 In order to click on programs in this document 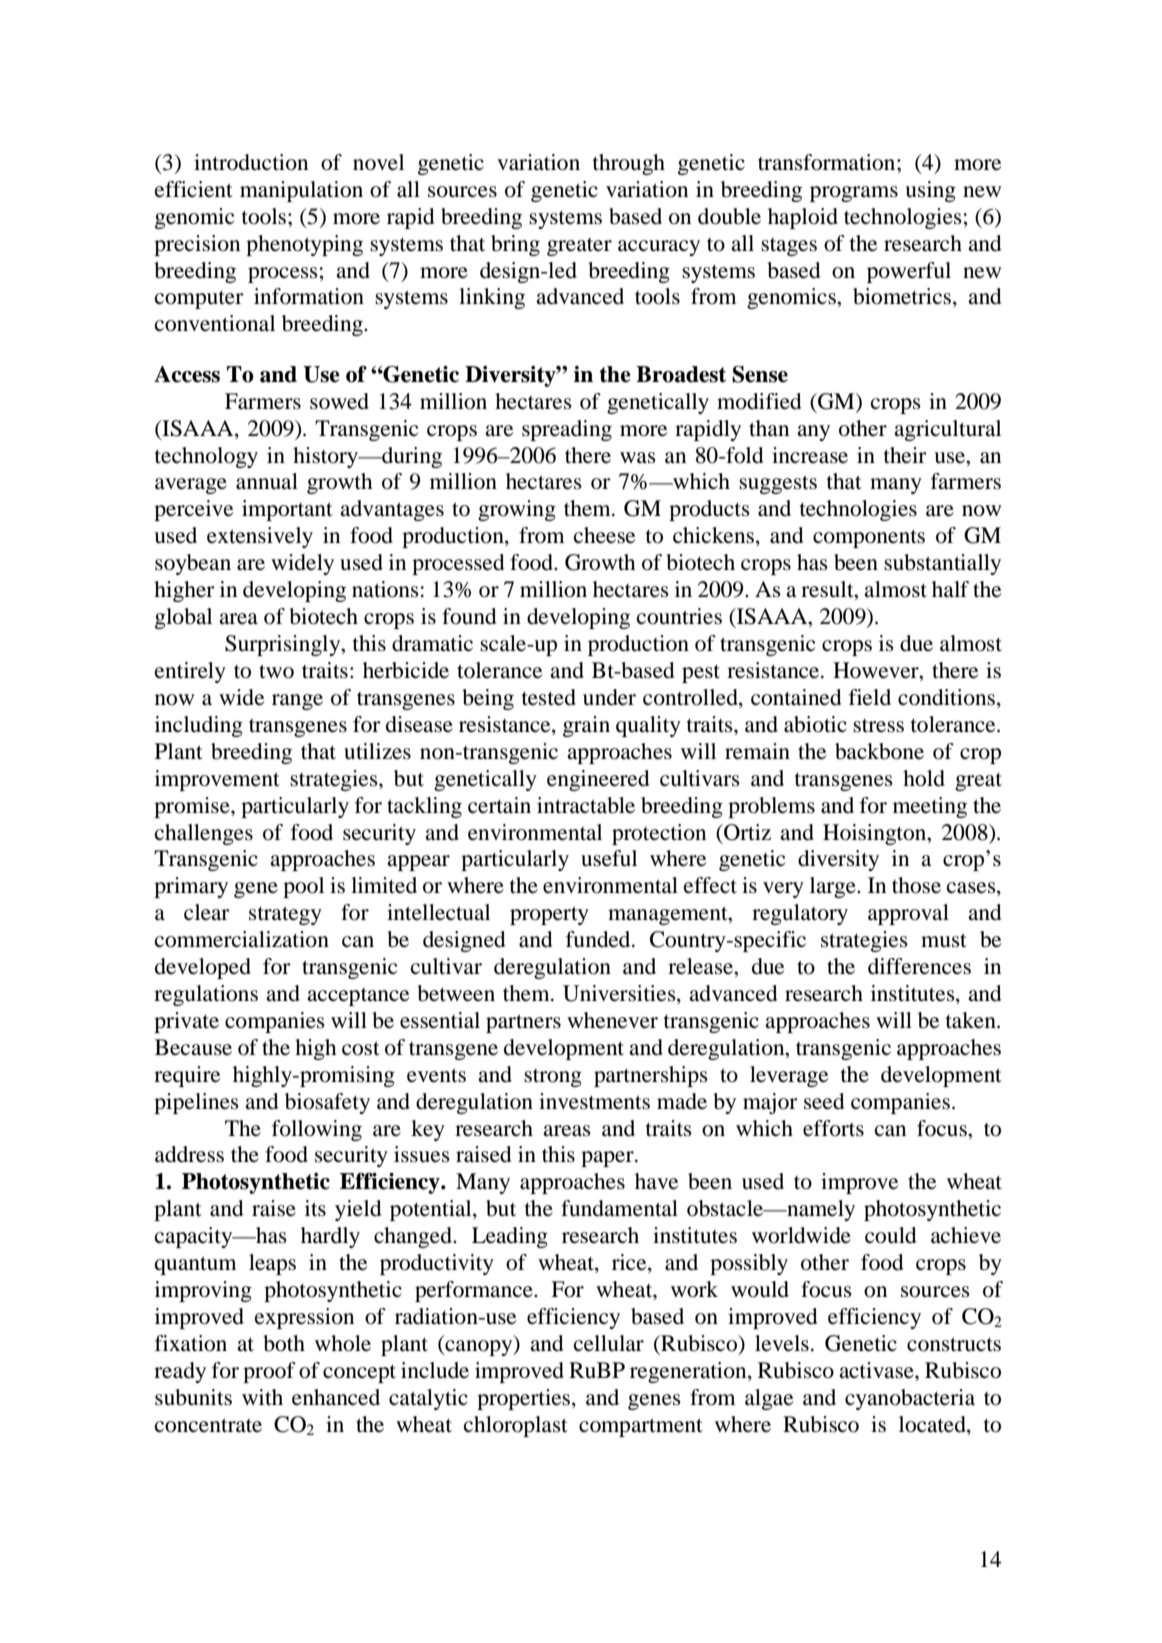, I will do `click(854, 194)`.
